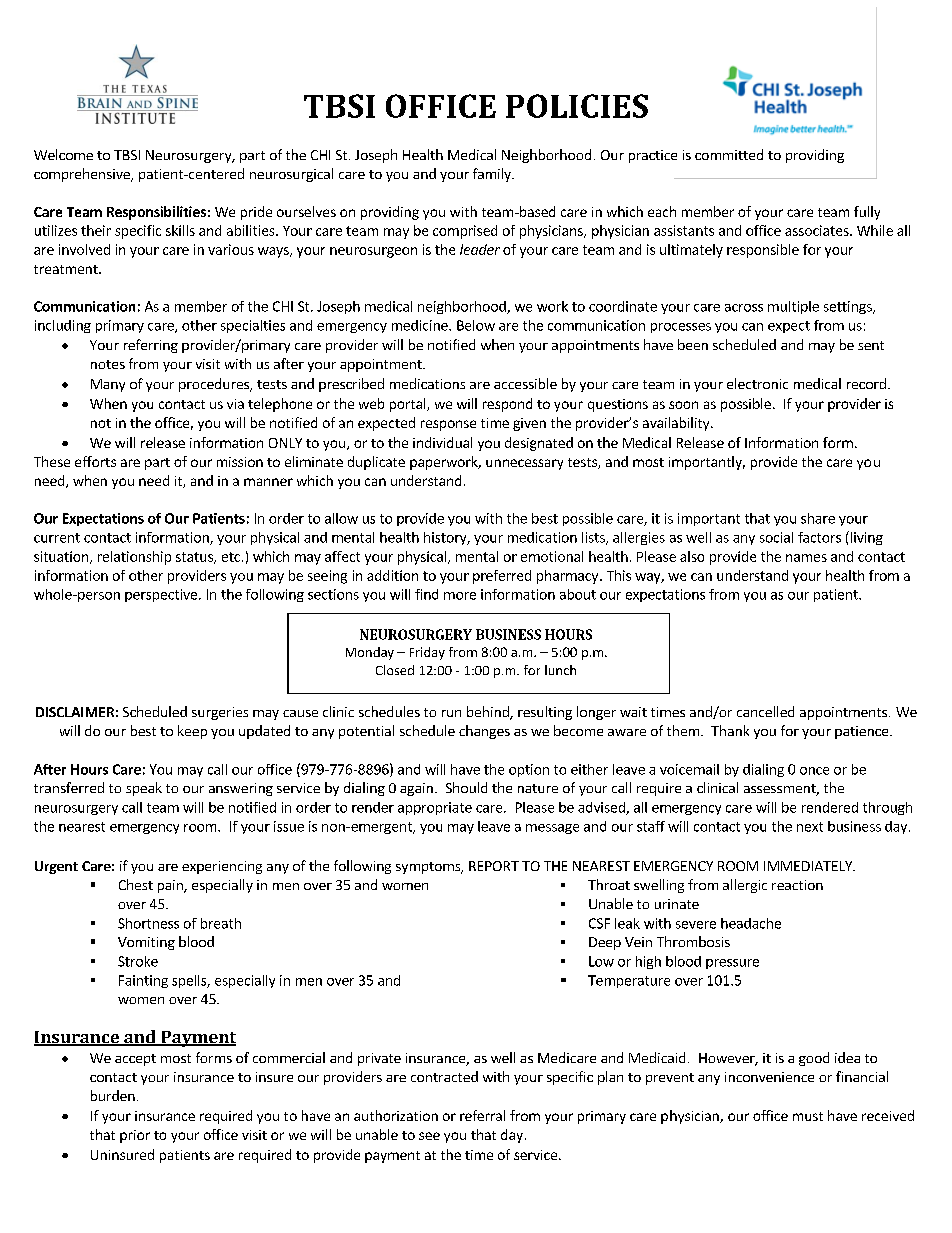 Image resolution: width=952 pixels, height=1233 pixels. Describe the element at coordinates (144, 789) in the document. I see `speak` at that location.
